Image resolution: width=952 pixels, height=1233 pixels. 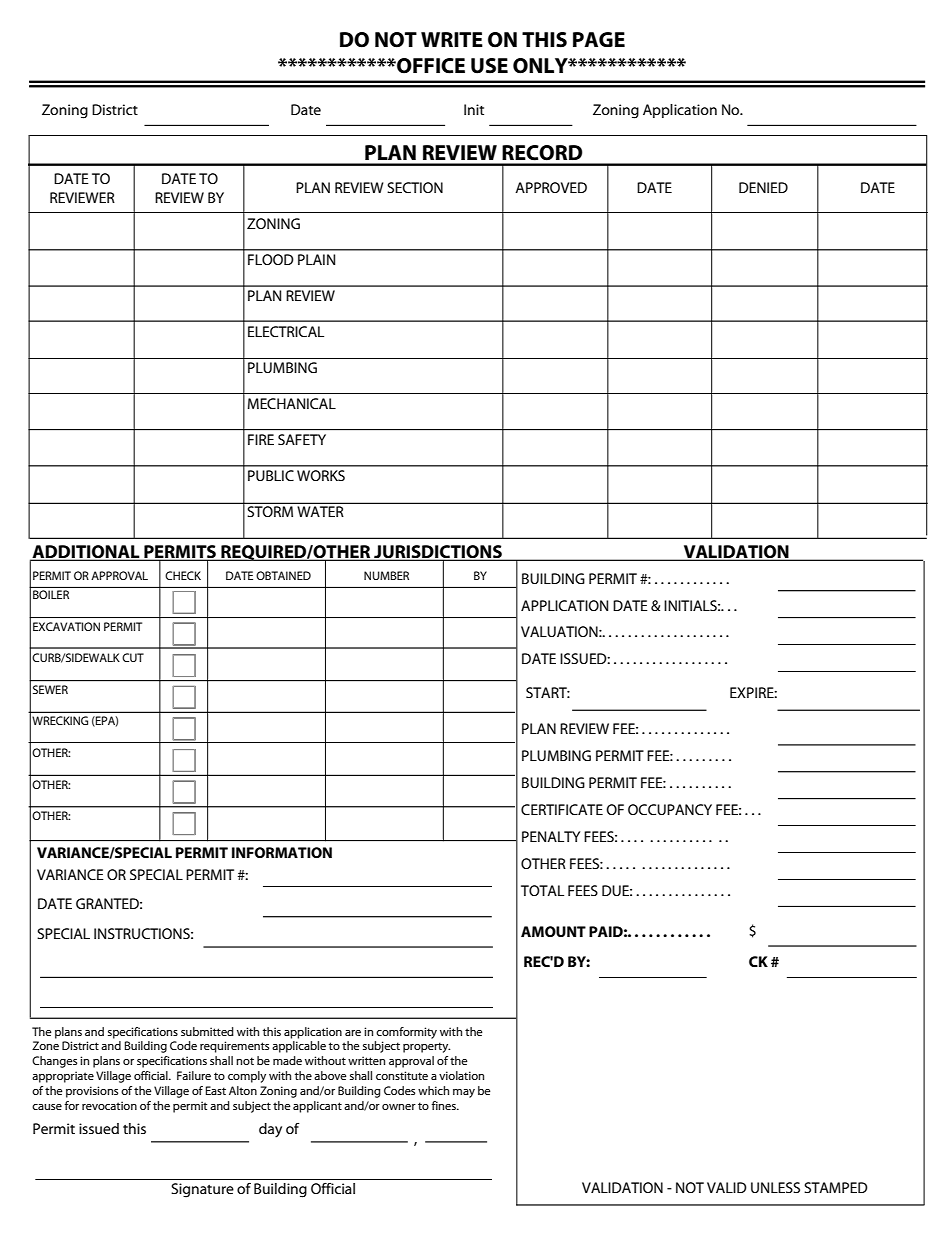 What do you see at coordinates (386, 575) in the screenshot?
I see `NUMBER` at bounding box center [386, 575].
